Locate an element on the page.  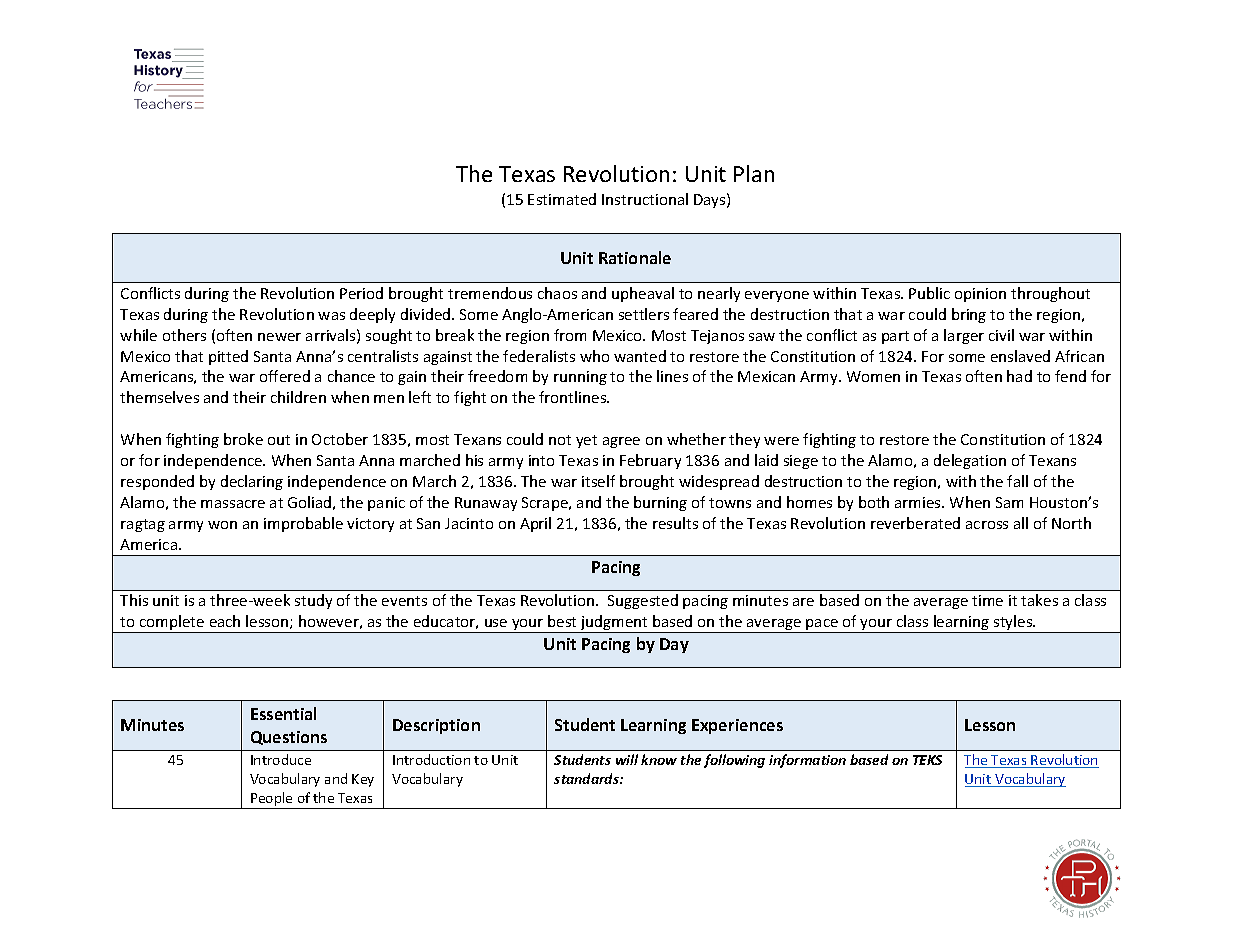
Plan is located at coordinates (754, 173).
